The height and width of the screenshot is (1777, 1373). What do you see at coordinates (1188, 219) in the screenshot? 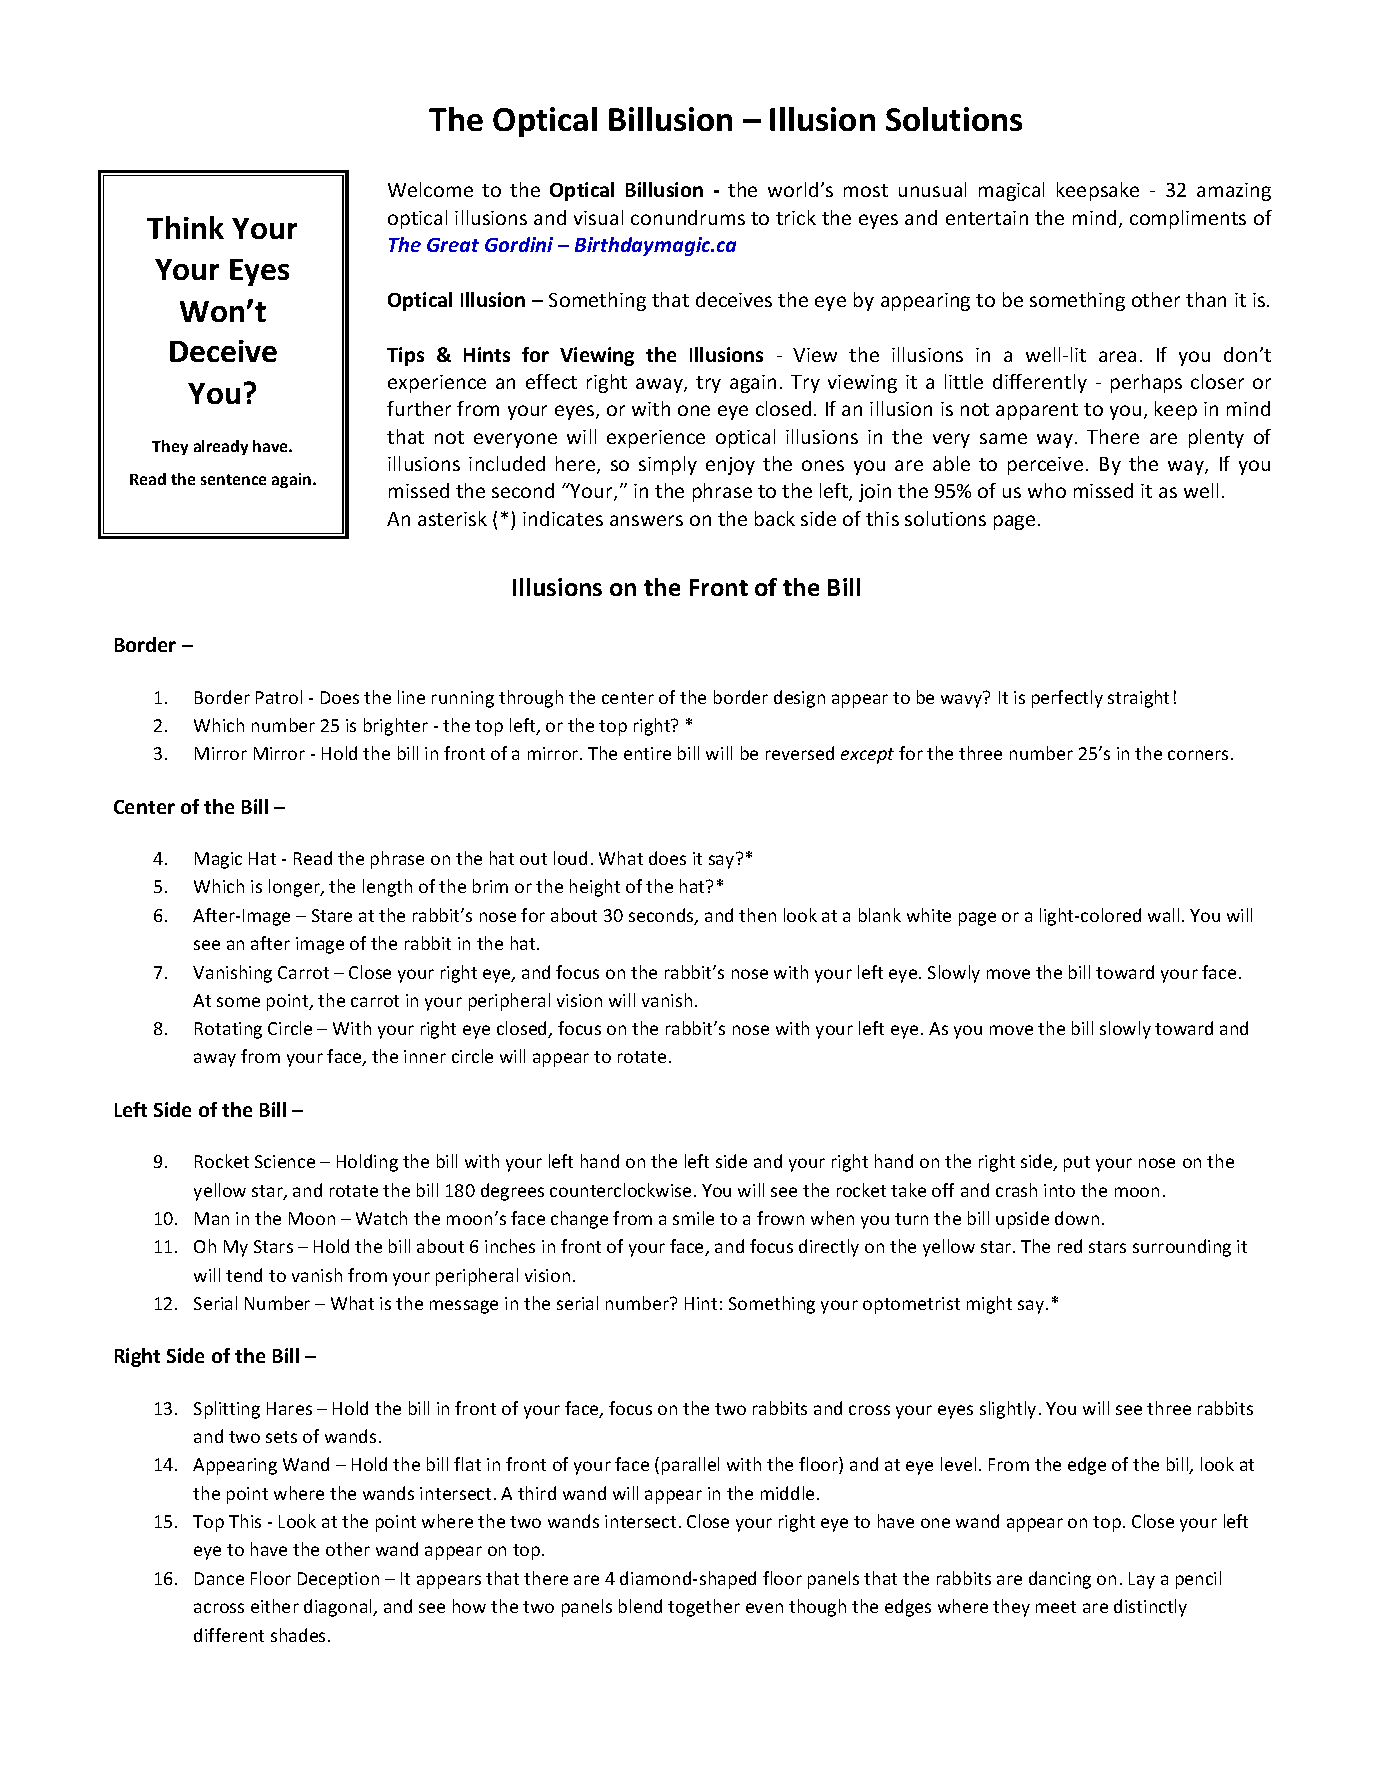
I see `compliments` at bounding box center [1188, 219].
